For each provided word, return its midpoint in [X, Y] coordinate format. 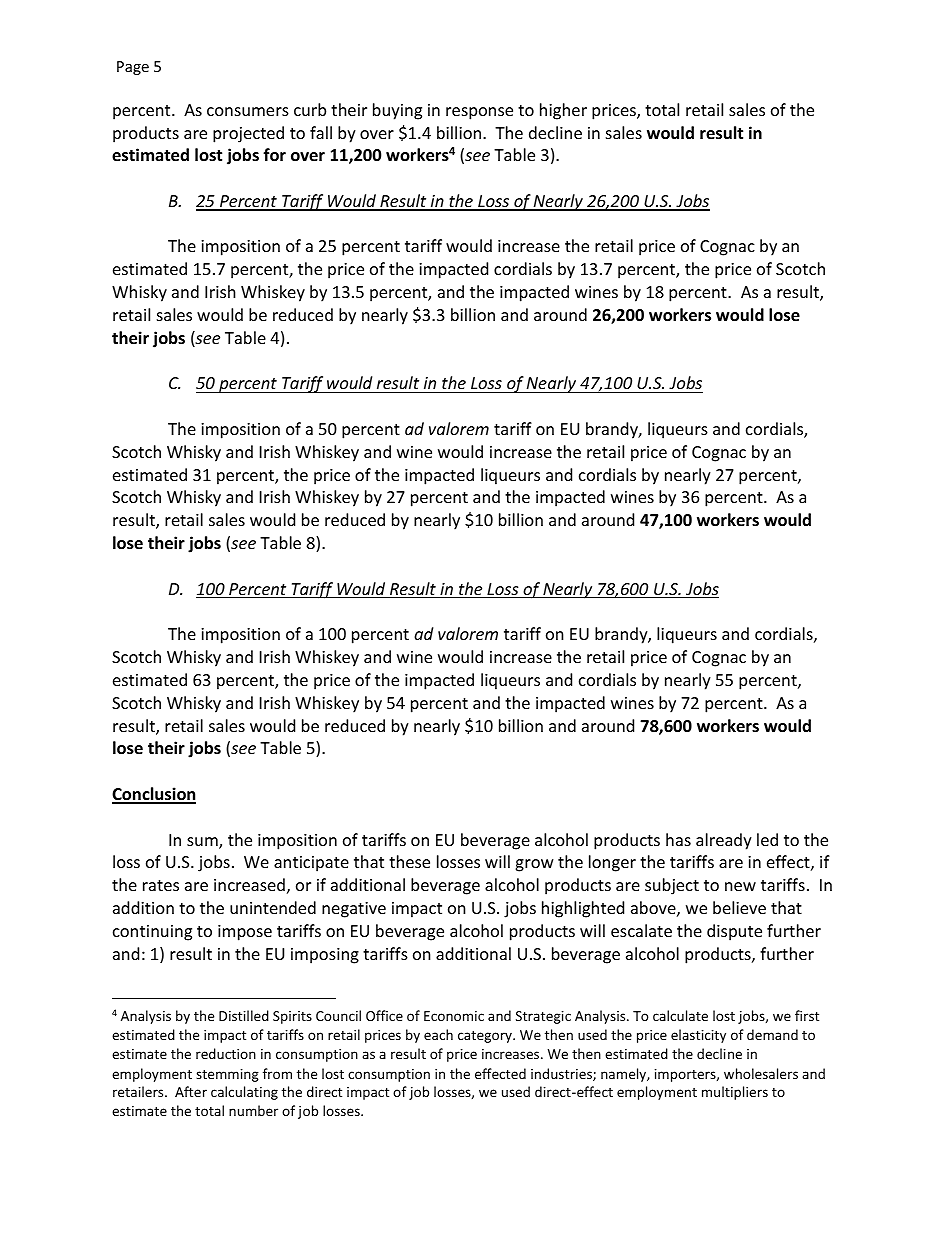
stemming [227, 1075]
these [409, 861]
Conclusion [154, 795]
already [724, 841]
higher [563, 111]
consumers [248, 111]
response [479, 113]
